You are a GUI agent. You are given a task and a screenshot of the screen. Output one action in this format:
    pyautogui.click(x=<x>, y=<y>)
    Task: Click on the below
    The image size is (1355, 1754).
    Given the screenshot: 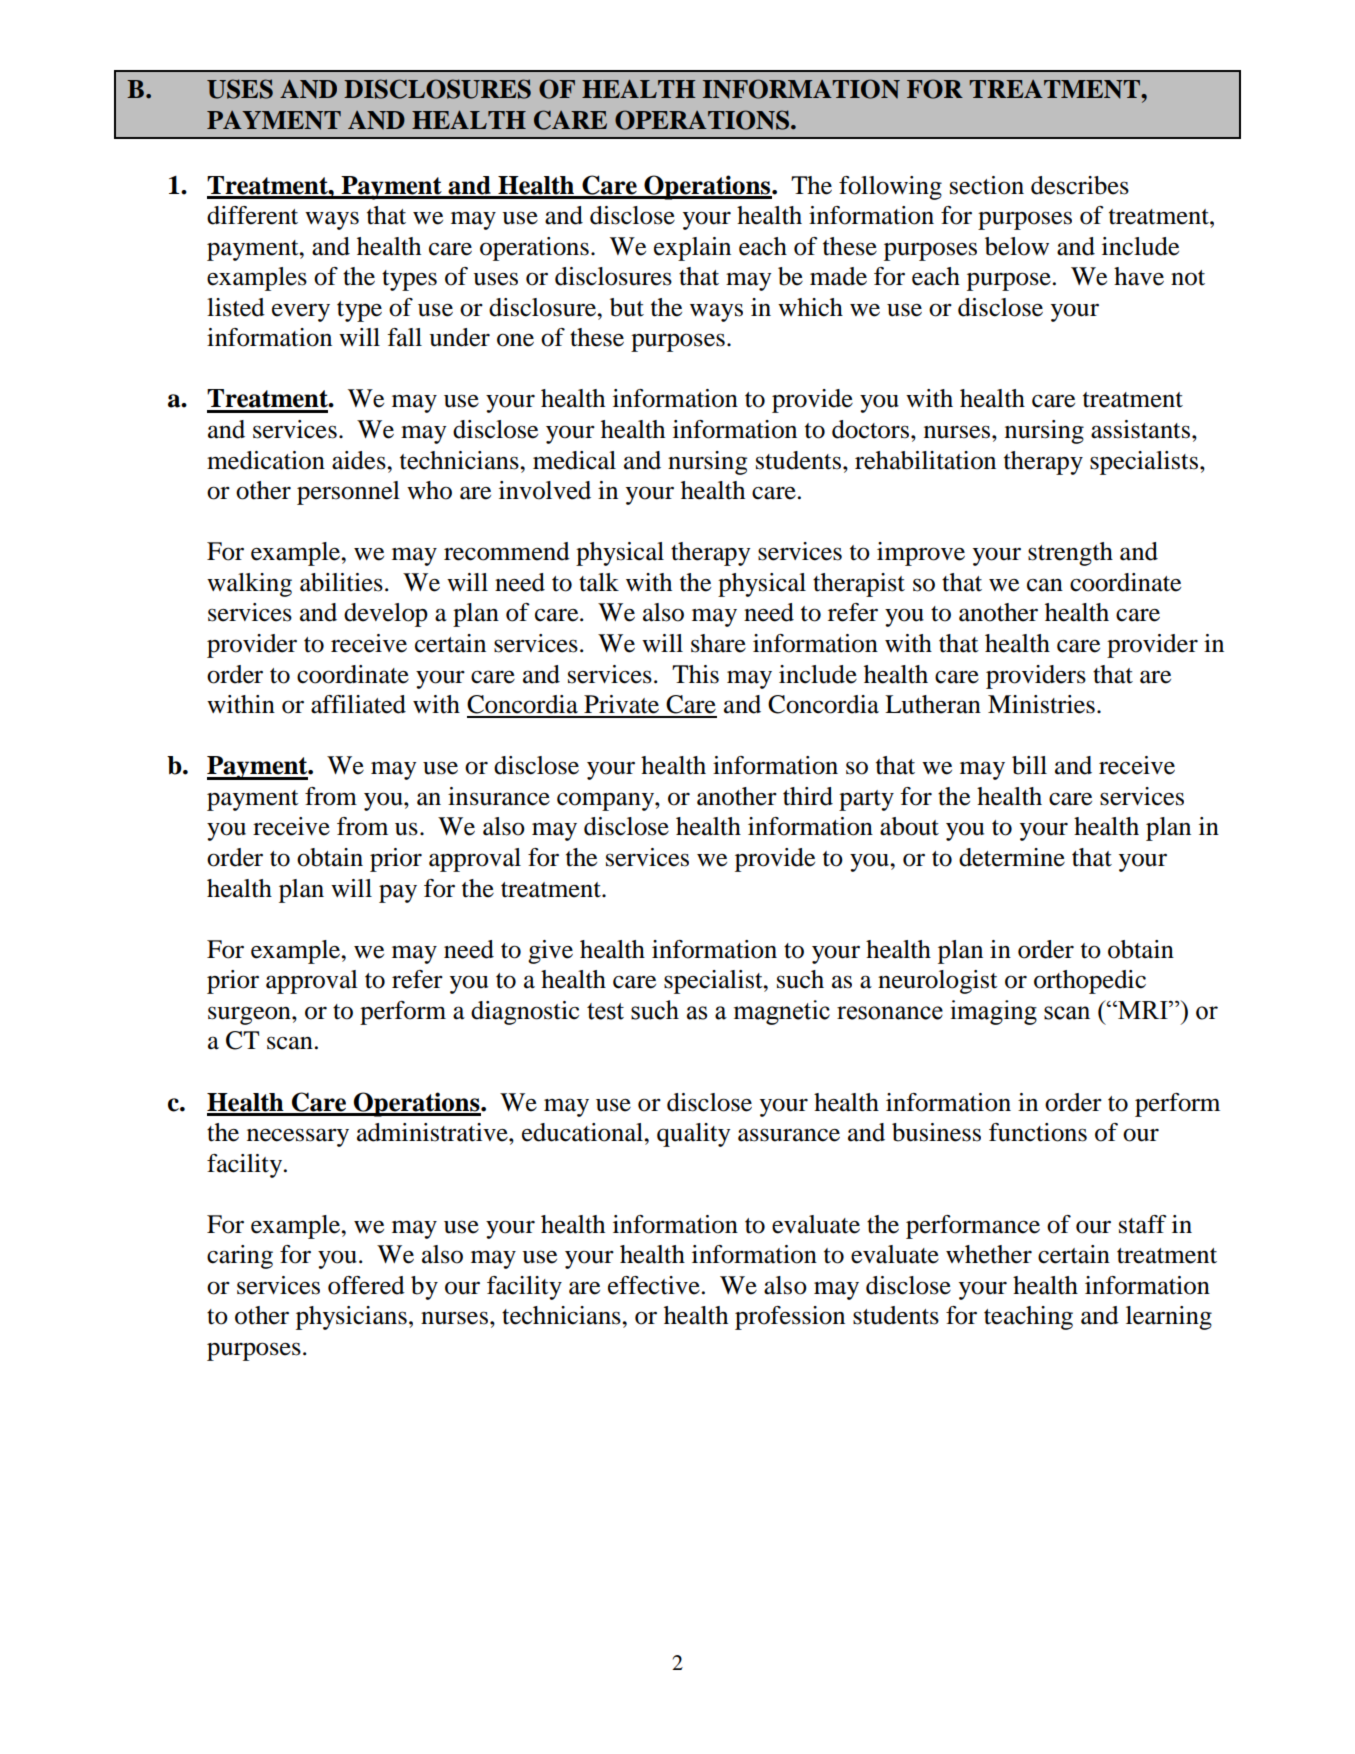 What is the action you would take?
    pyautogui.click(x=1017, y=246)
